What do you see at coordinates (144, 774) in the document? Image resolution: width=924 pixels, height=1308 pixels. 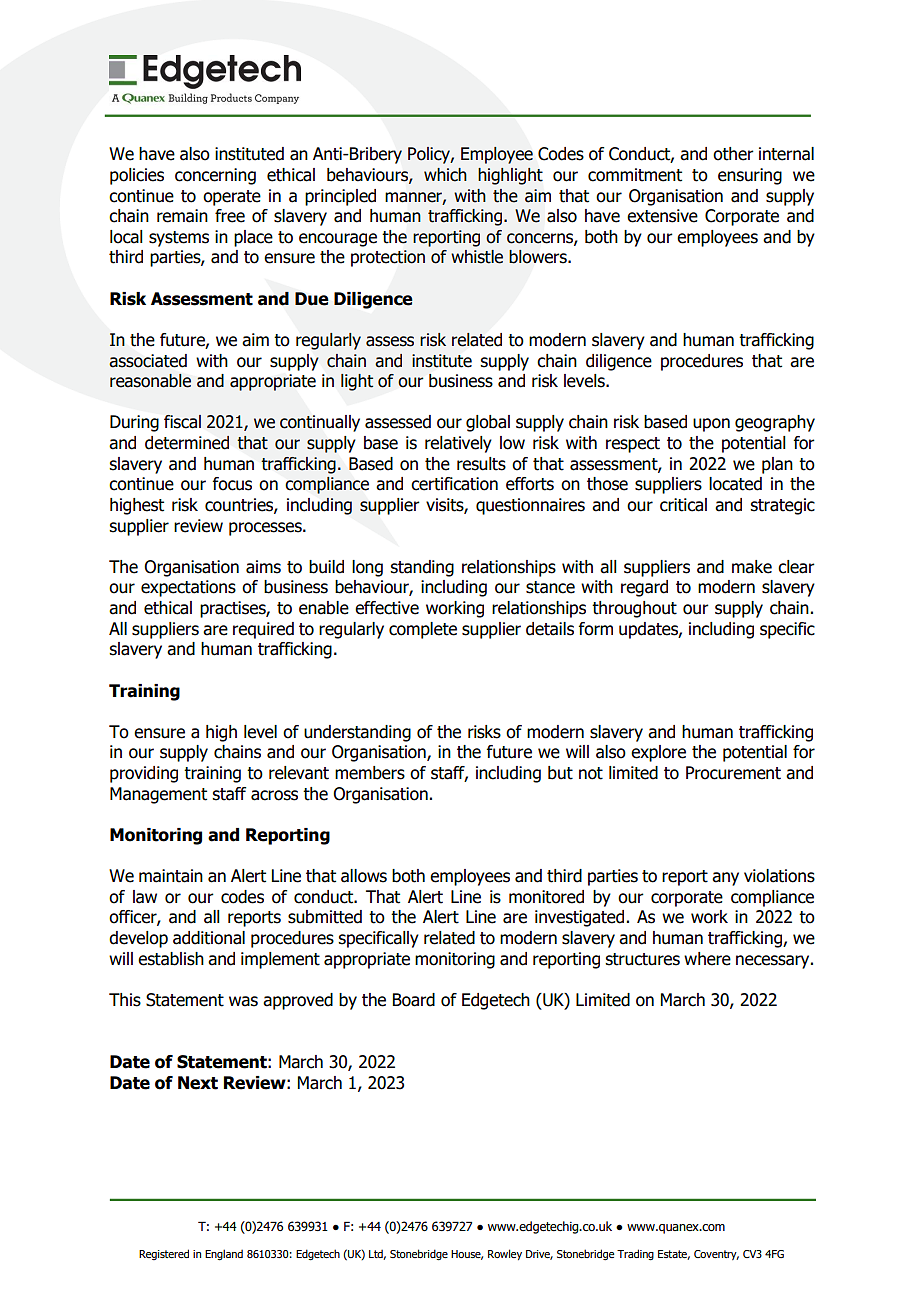 I see `providing` at bounding box center [144, 774].
